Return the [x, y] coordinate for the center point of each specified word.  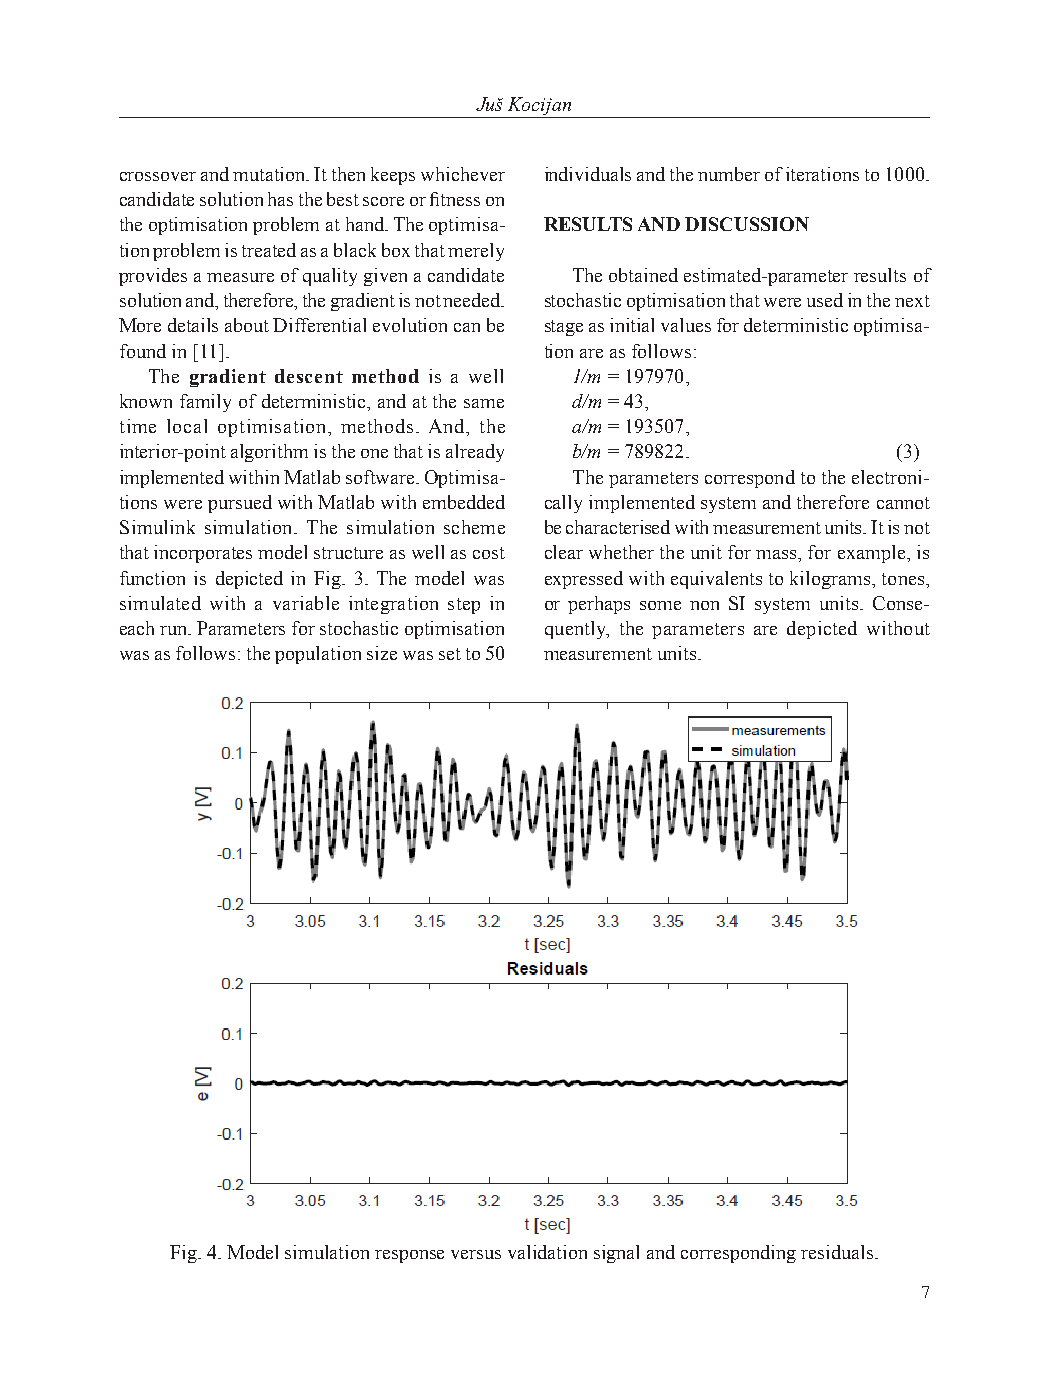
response [409, 1256]
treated [269, 250]
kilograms [831, 580]
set [450, 654]
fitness [455, 199]
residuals [837, 1252]
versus [476, 1254]
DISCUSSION [747, 224]
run [175, 630]
